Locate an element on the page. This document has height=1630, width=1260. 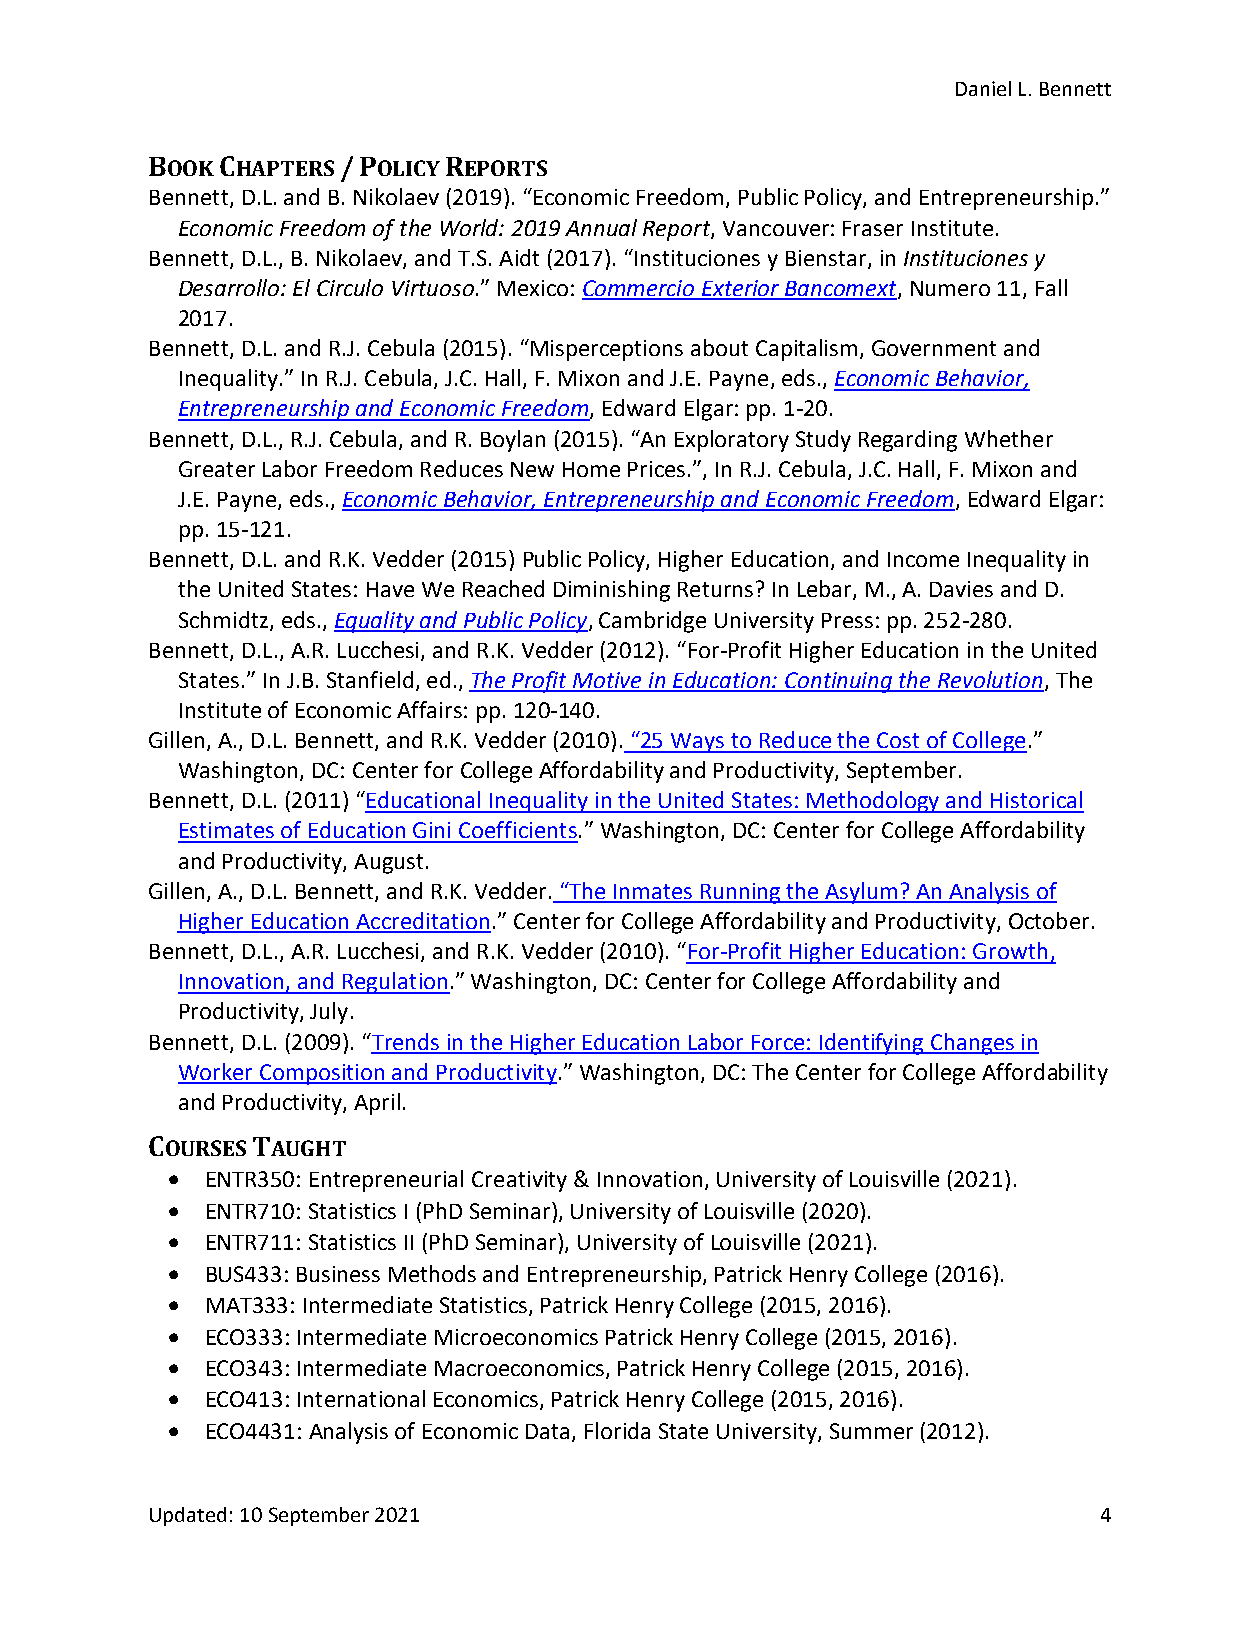
Summer is located at coordinates (871, 1431).
